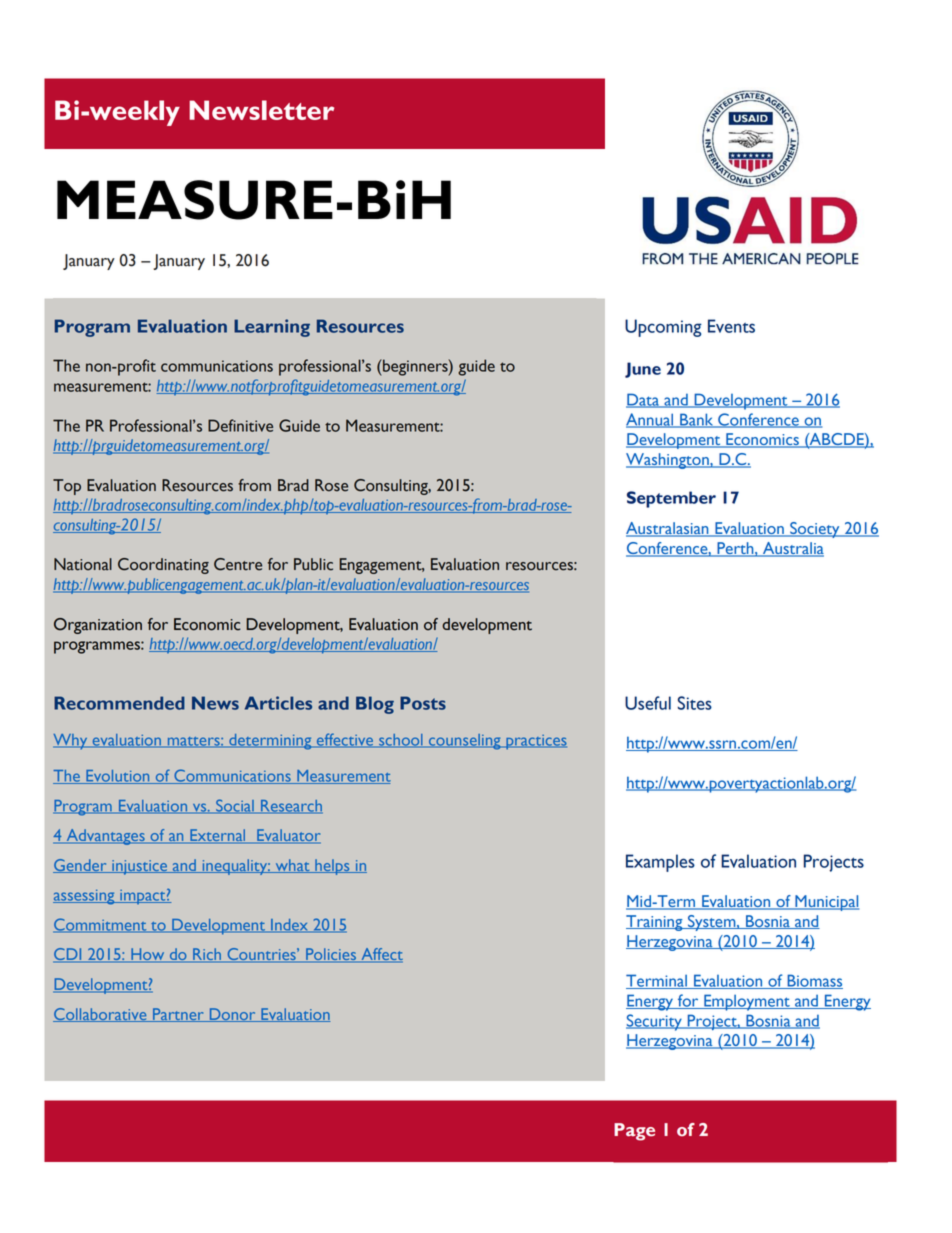 The width and height of the screenshot is (952, 1233). Describe the element at coordinates (731, 326) in the screenshot. I see `Events` at that location.
